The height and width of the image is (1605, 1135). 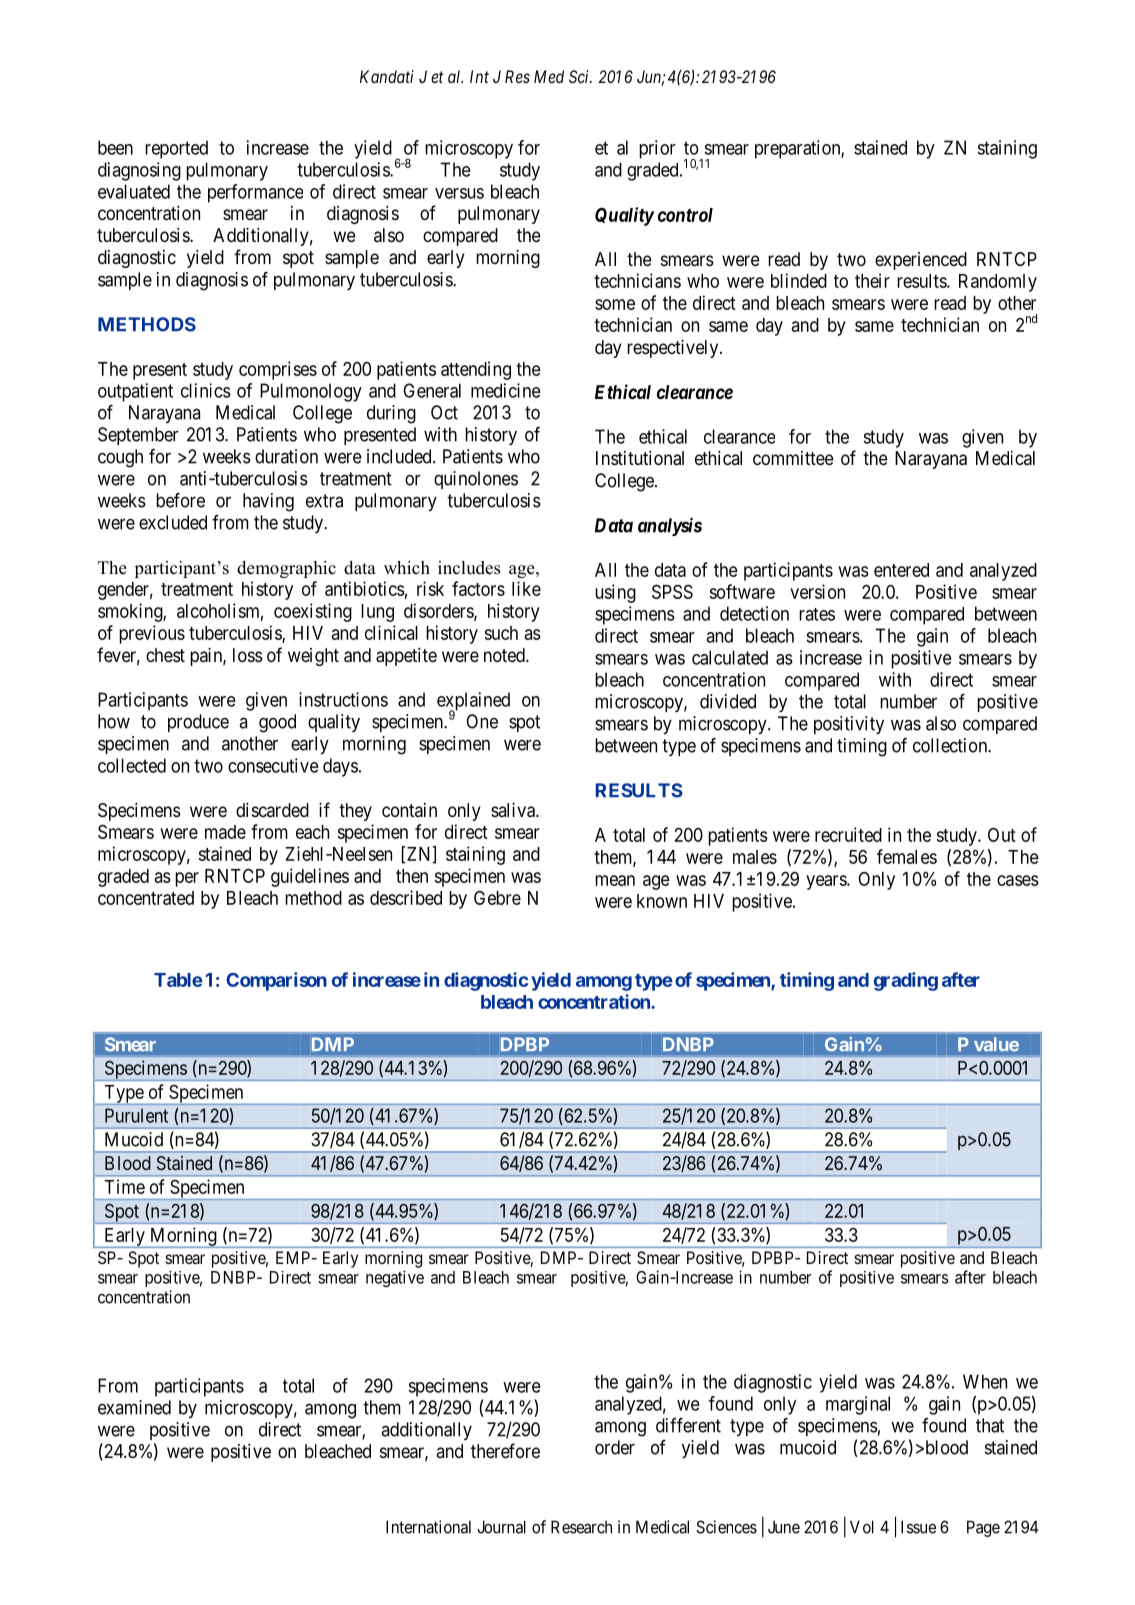 What do you see at coordinates (476, 480) in the image?
I see `quinolones` at bounding box center [476, 480].
